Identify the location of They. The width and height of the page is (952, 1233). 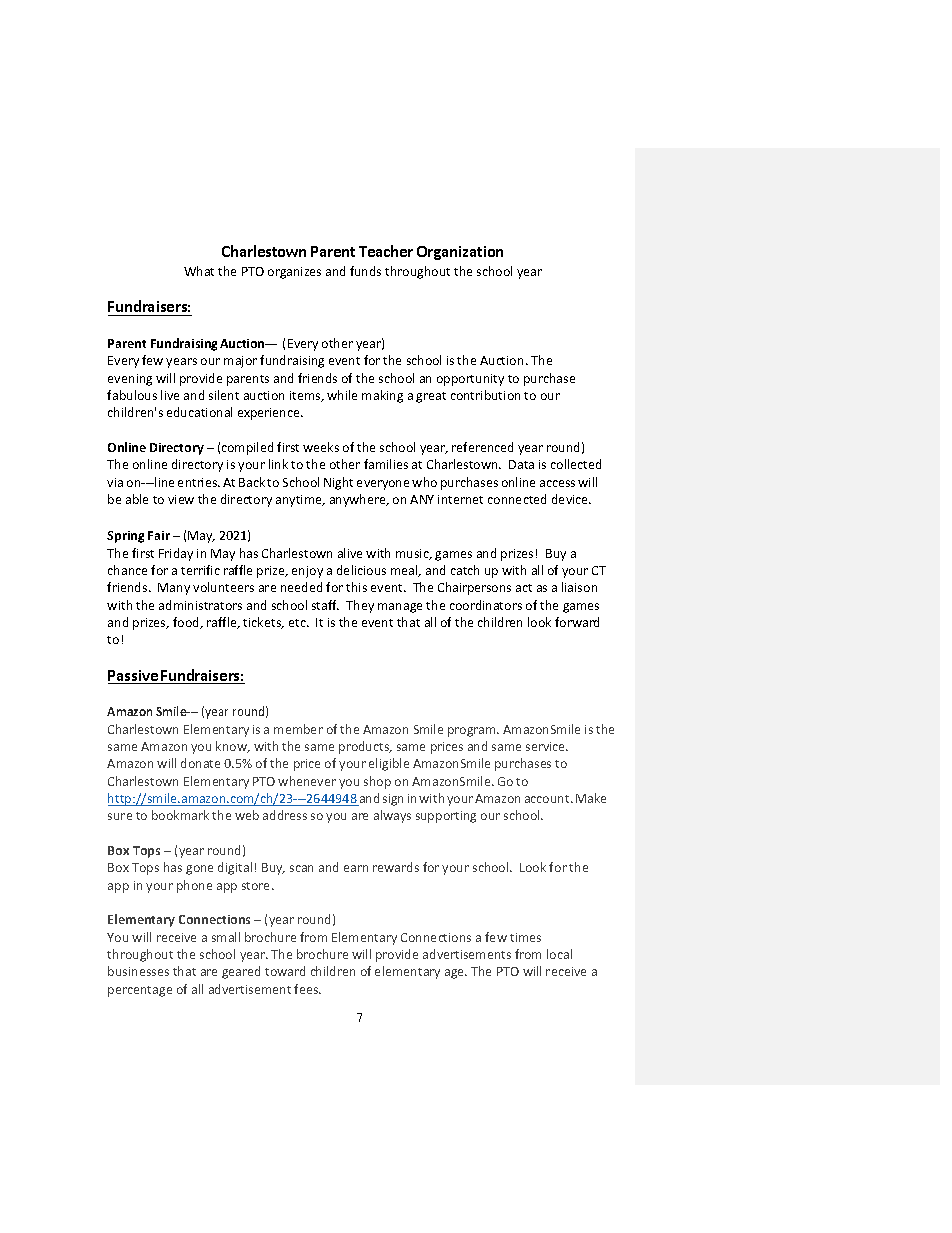
(360, 606).
